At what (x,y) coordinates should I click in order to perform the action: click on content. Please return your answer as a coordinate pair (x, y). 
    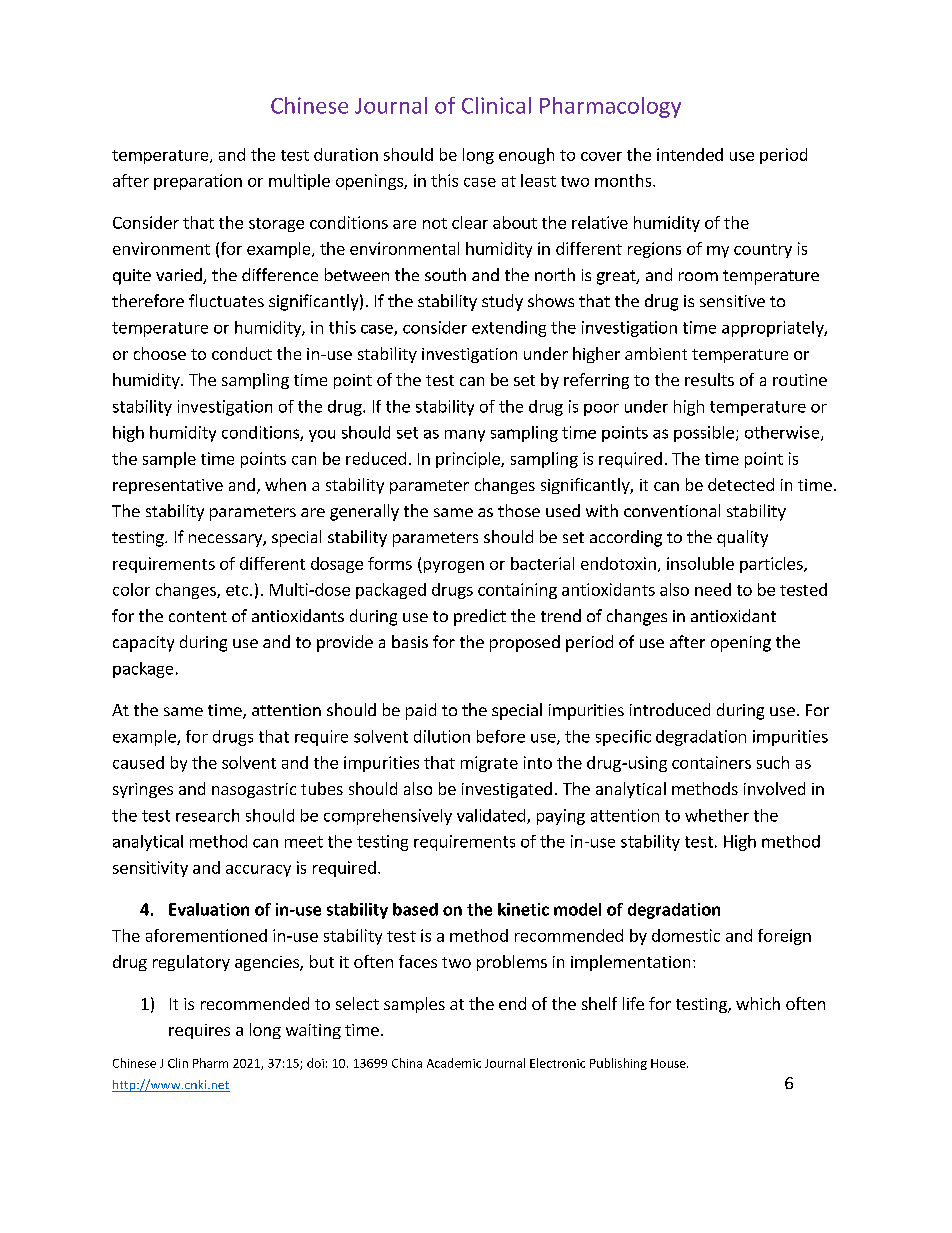
    Looking at the image, I should click on (198, 616).
